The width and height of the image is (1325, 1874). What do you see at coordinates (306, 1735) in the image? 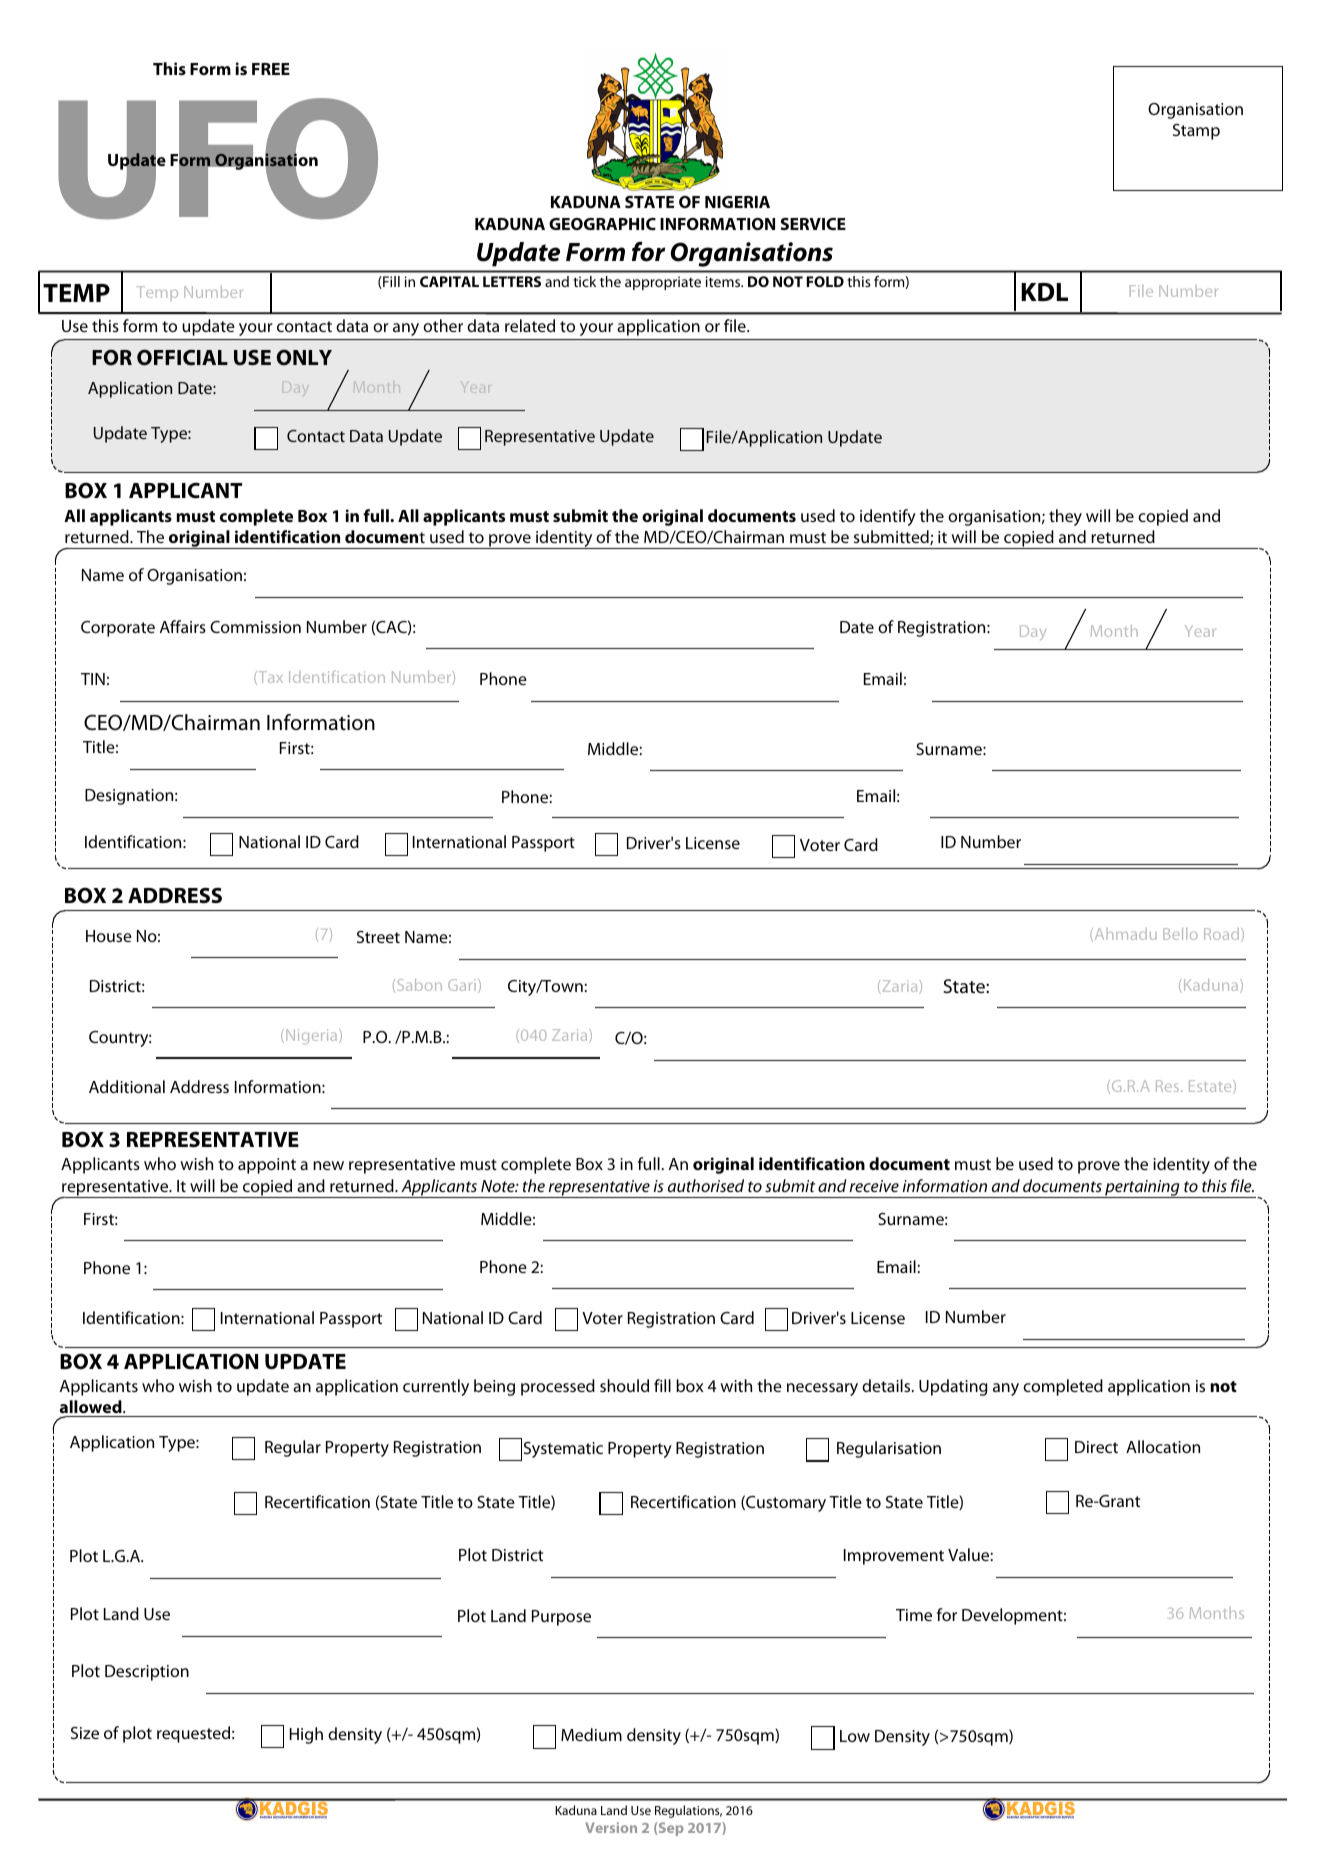
I see `High` at bounding box center [306, 1735].
